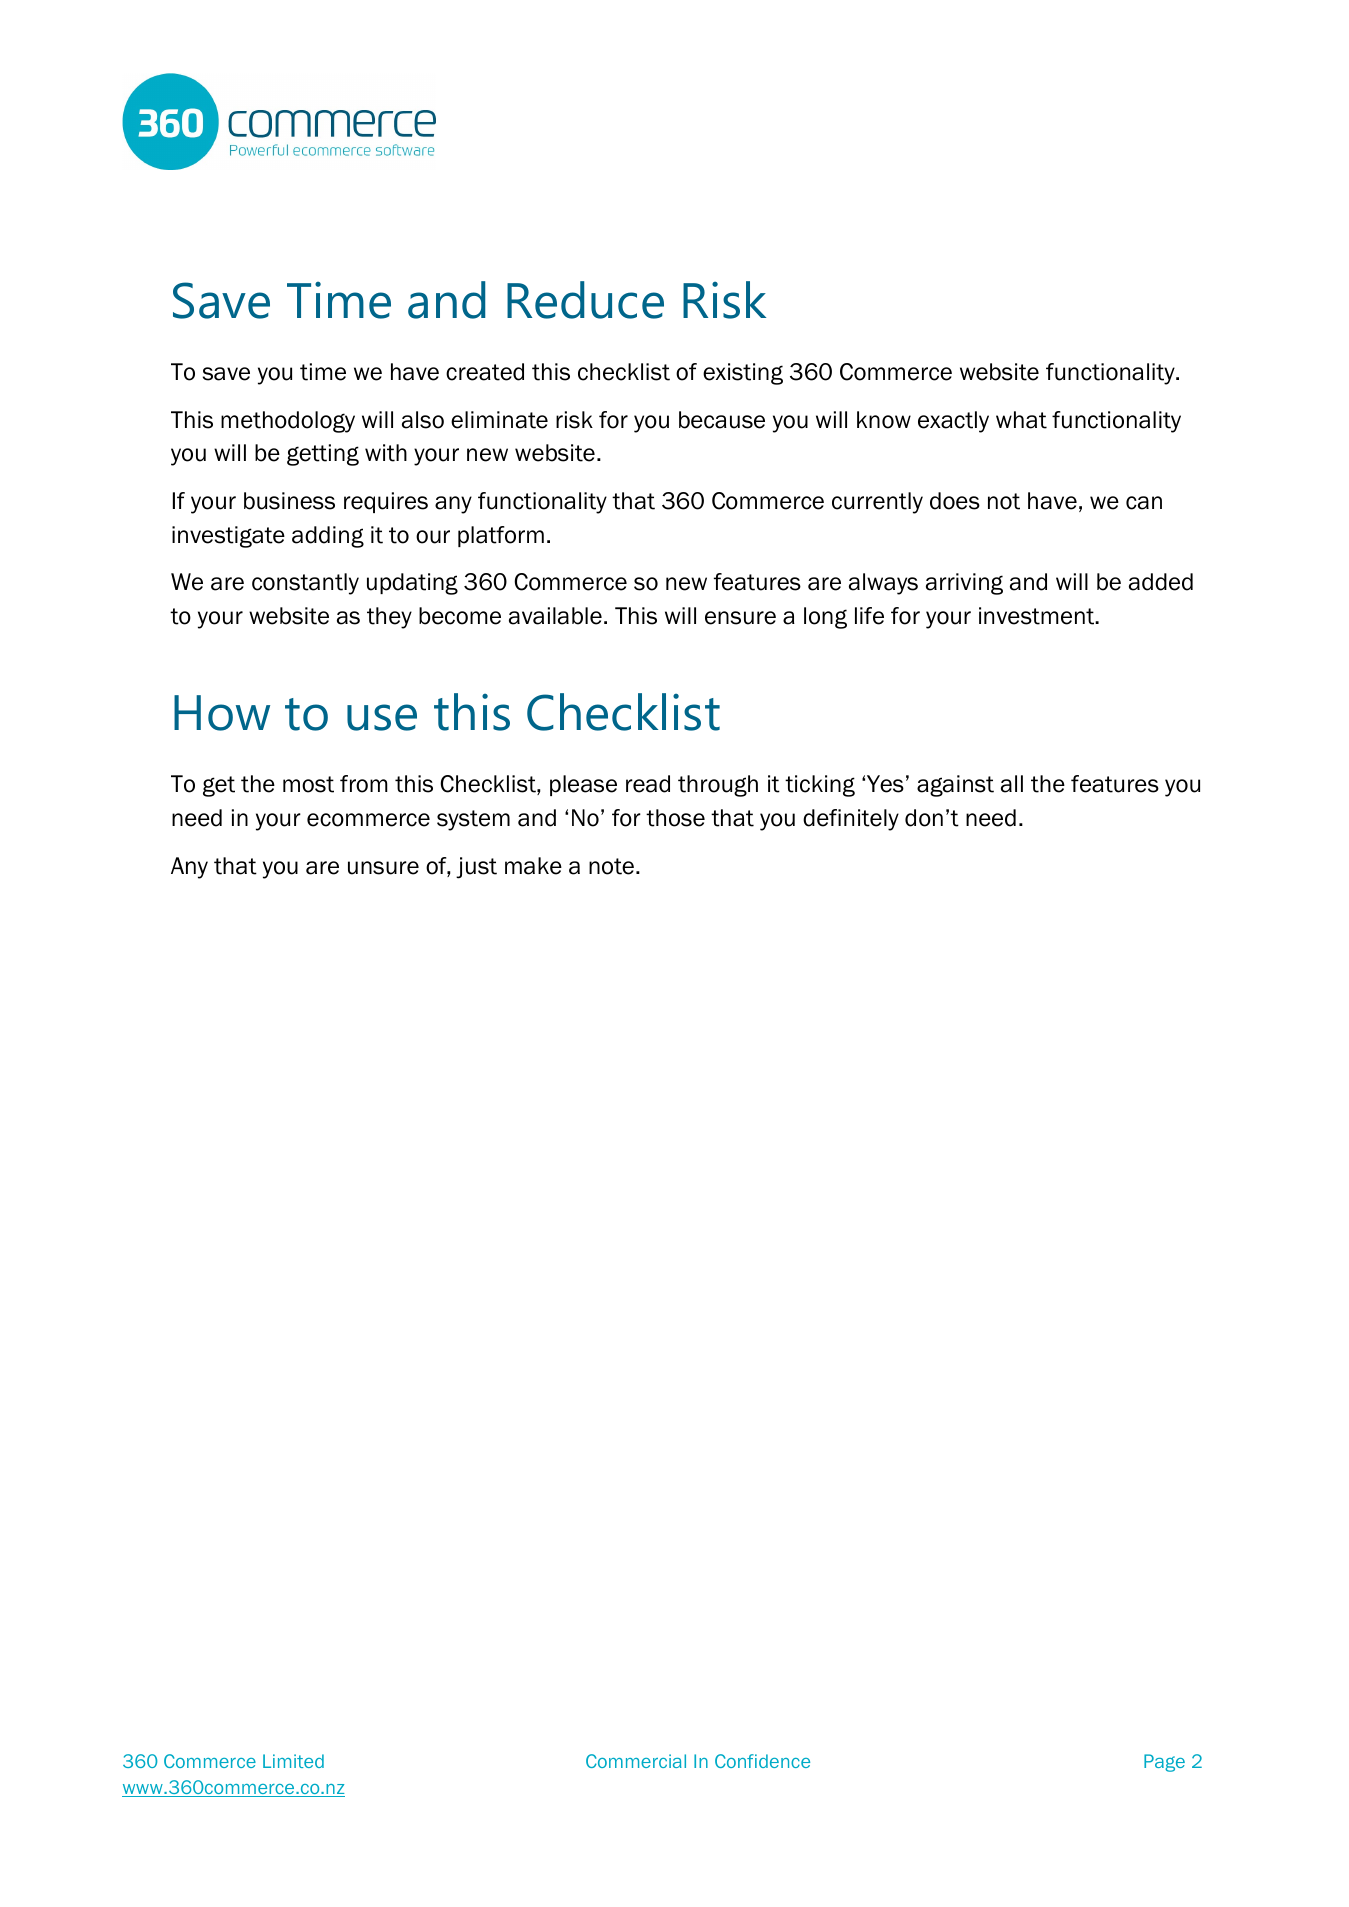 This image has width=1349, height=1907. What do you see at coordinates (675, 818) in the image?
I see `those` at bounding box center [675, 818].
